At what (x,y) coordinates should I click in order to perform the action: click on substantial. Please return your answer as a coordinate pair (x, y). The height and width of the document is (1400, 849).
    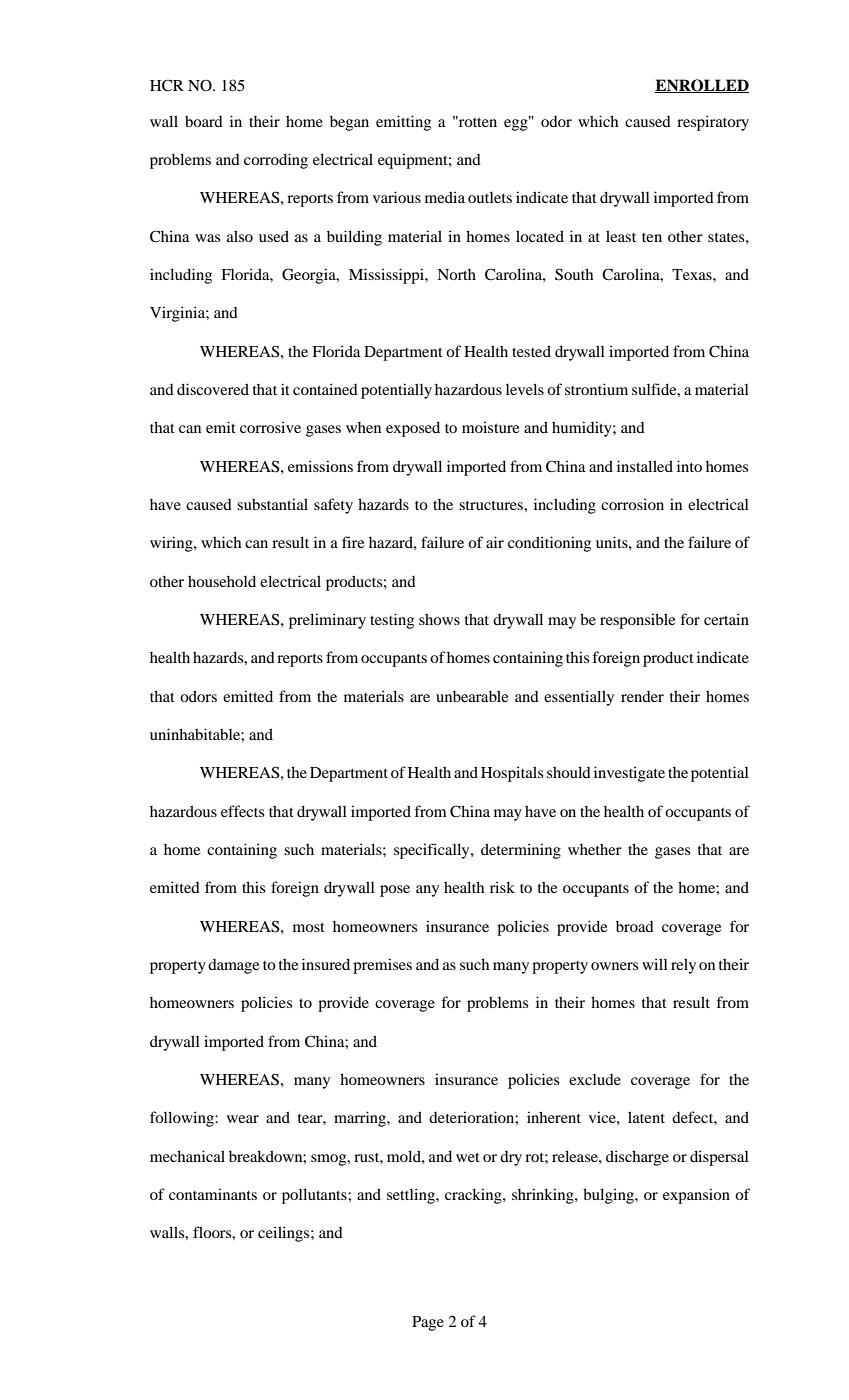
    Looking at the image, I should click on (272, 504).
